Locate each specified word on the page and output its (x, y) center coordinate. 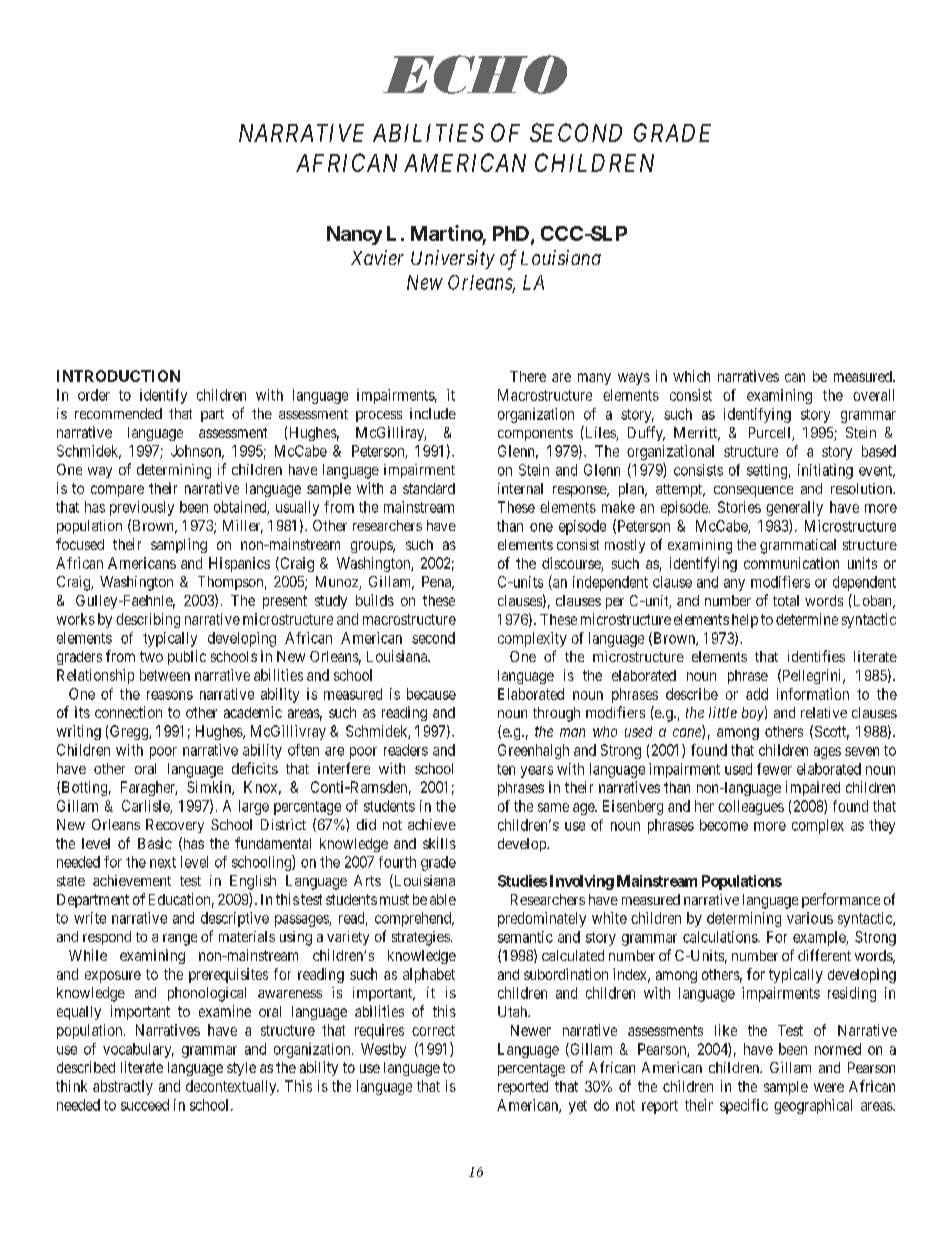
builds (375, 600)
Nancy (354, 235)
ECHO (475, 74)
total (786, 600)
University (453, 259)
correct (433, 1030)
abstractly (123, 1087)
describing (148, 620)
